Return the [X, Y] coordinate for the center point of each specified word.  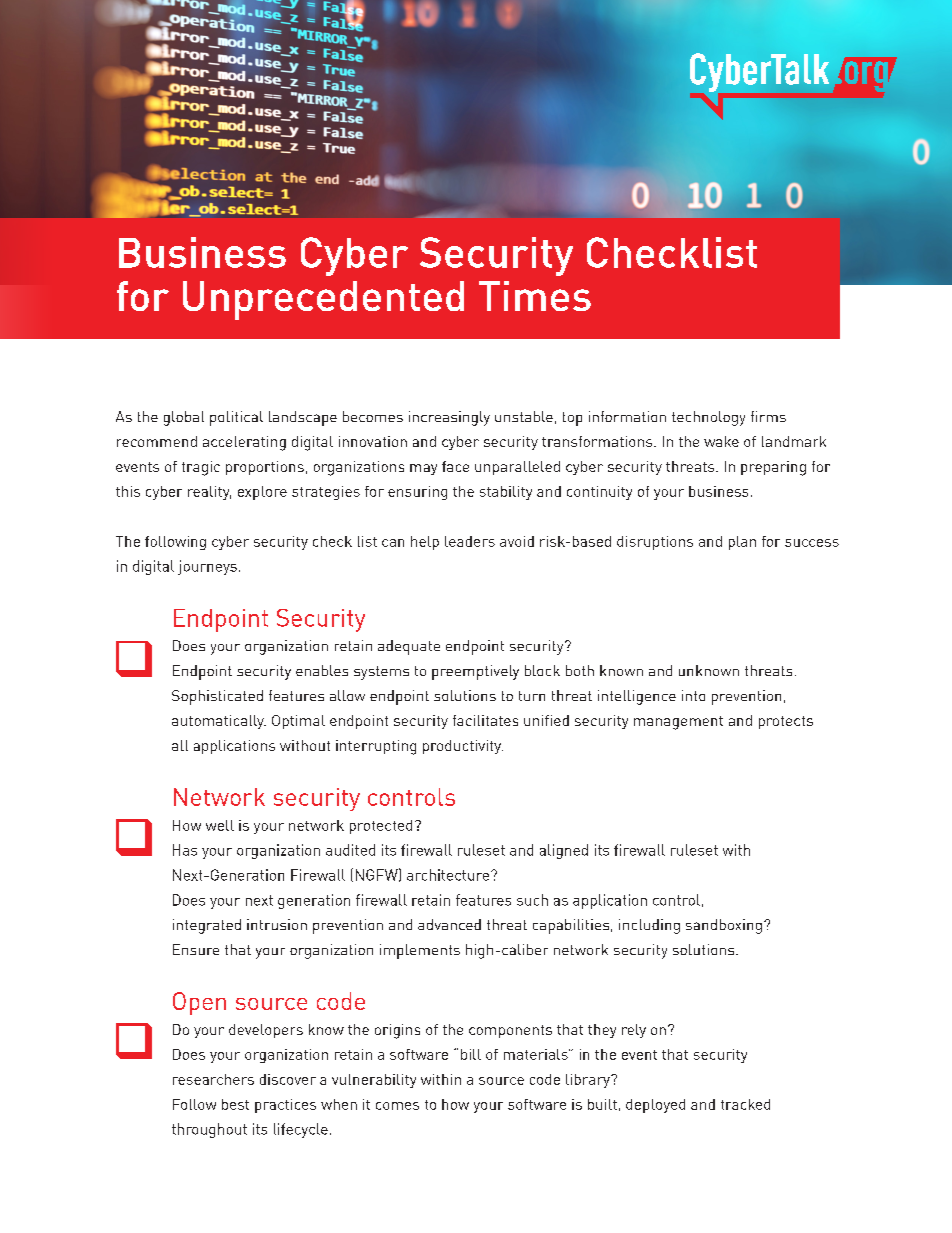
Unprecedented [323, 300]
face [455, 466]
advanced [449, 924]
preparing [773, 468]
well [220, 825]
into [693, 695]
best [235, 1104]
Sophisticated [217, 697]
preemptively [475, 672]
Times [535, 296]
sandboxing [724, 926]
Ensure [196, 949]
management [678, 723]
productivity [463, 747]
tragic [201, 468]
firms [768, 416]
